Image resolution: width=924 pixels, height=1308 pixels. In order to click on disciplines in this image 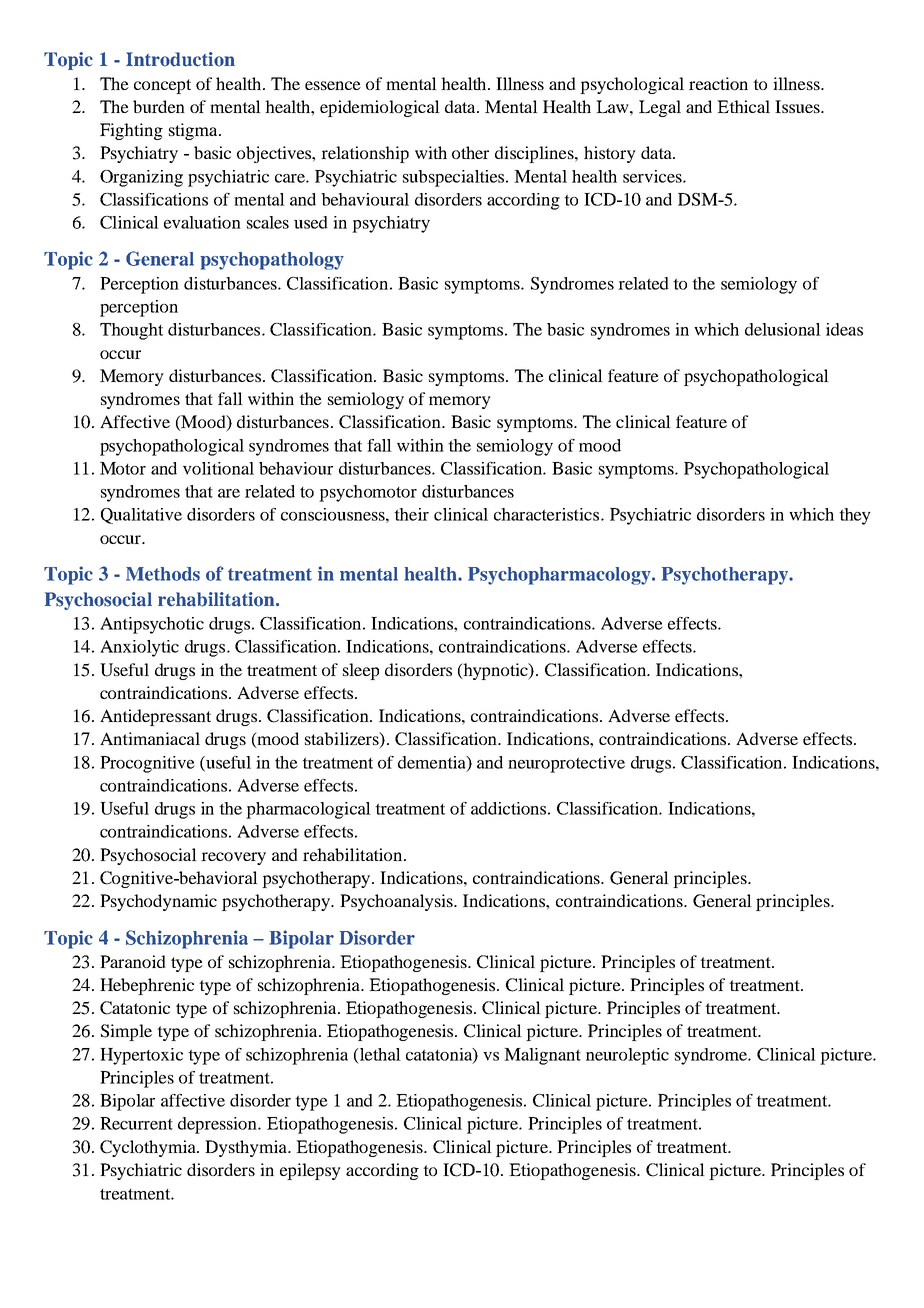, I will do `click(535, 154)`.
